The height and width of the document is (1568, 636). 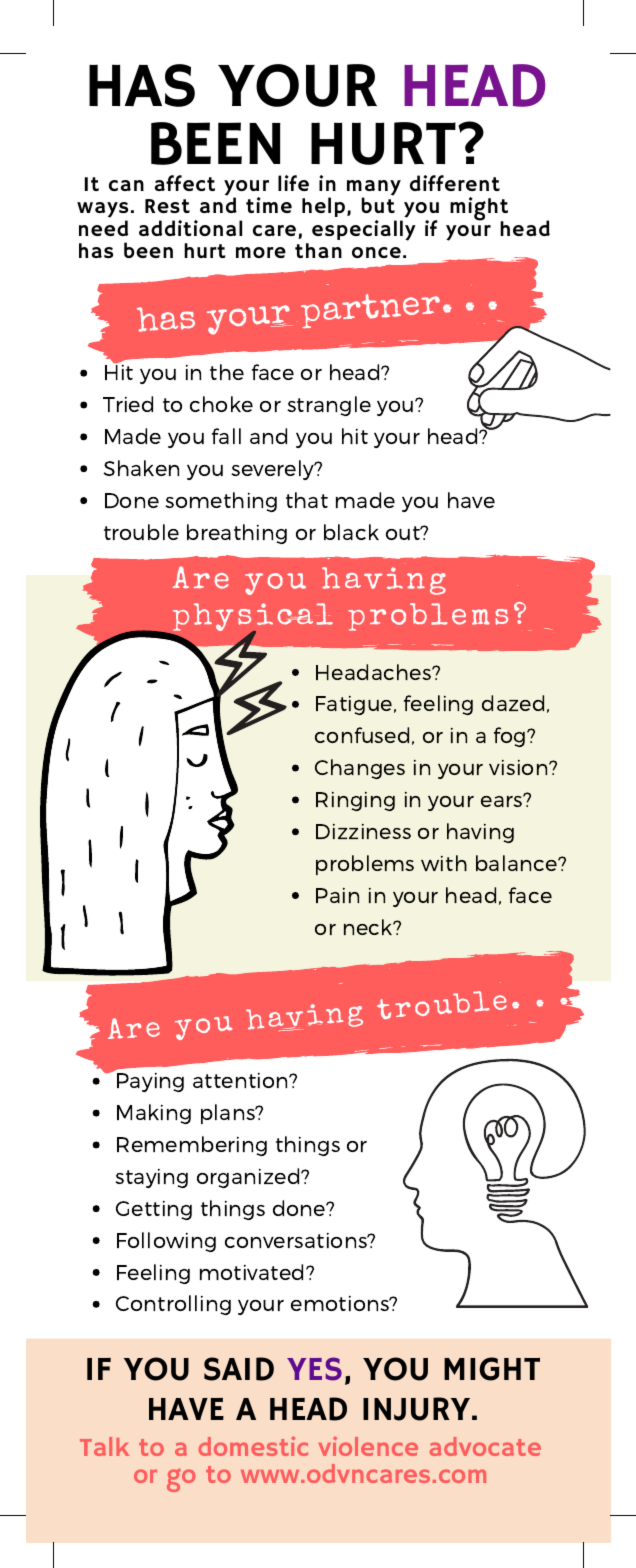 What do you see at coordinates (251, 618) in the document?
I see `physical` at bounding box center [251, 618].
